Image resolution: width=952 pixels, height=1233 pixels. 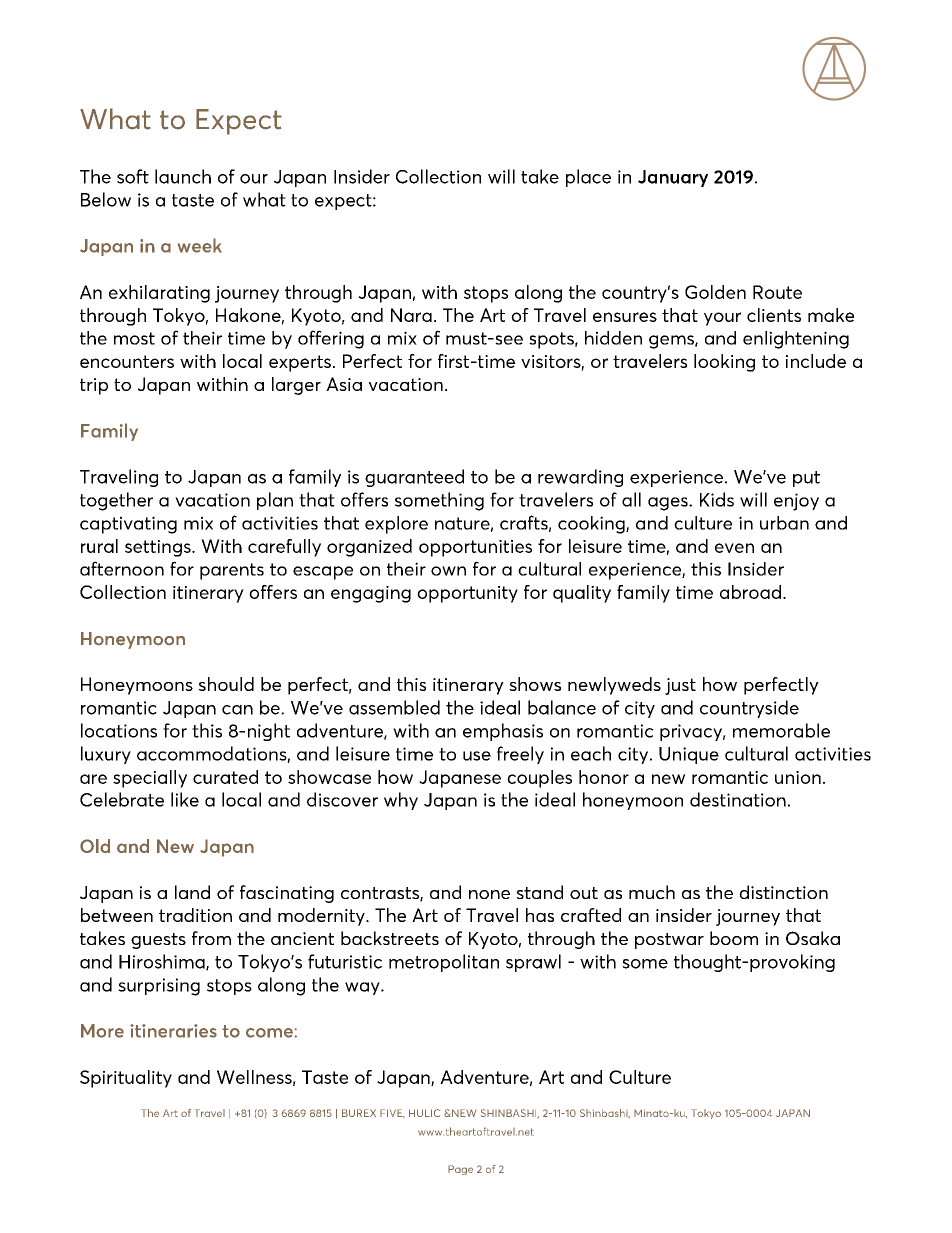 I want to click on should, so click(x=226, y=684).
